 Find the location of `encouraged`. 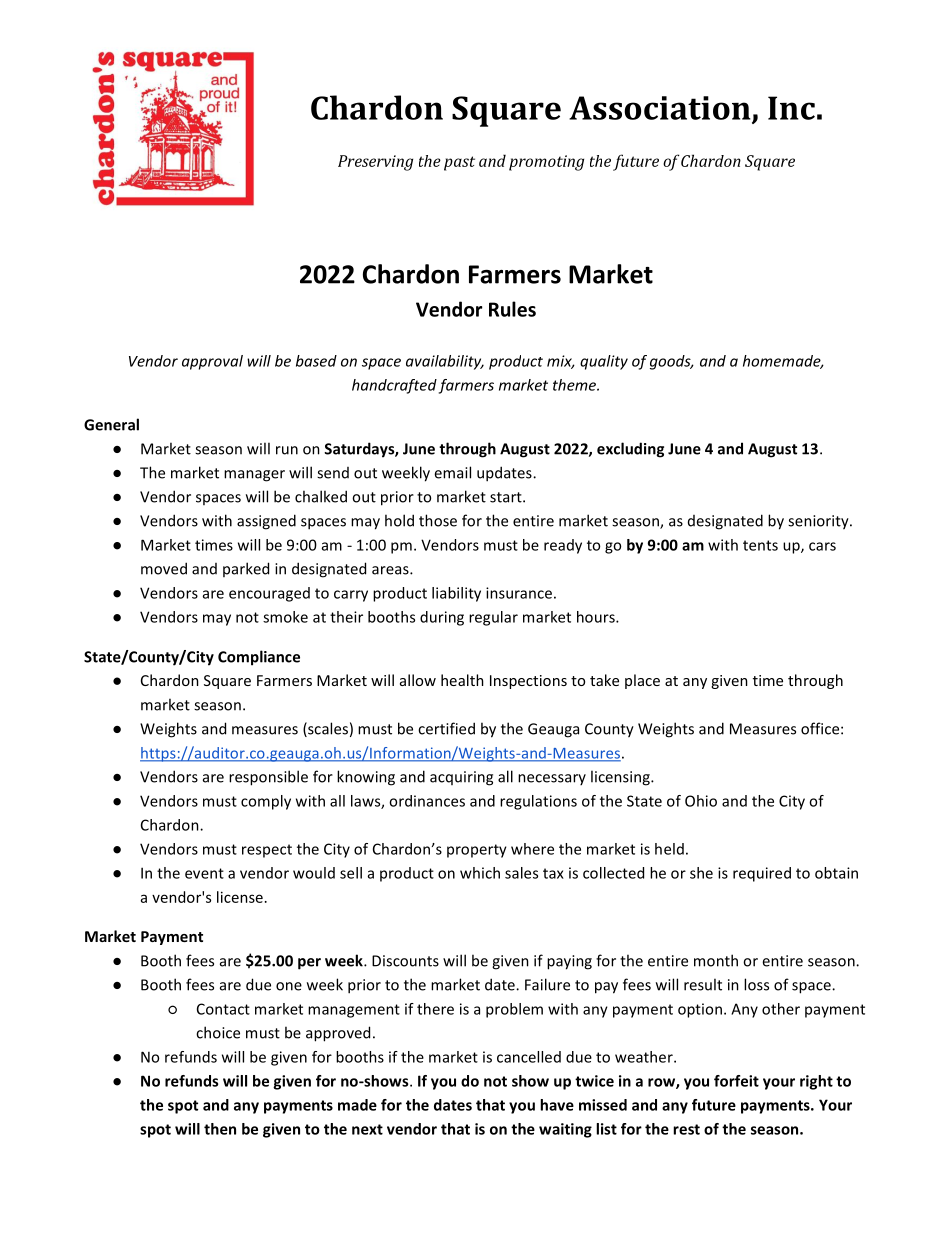

encouraged is located at coordinates (269, 594).
